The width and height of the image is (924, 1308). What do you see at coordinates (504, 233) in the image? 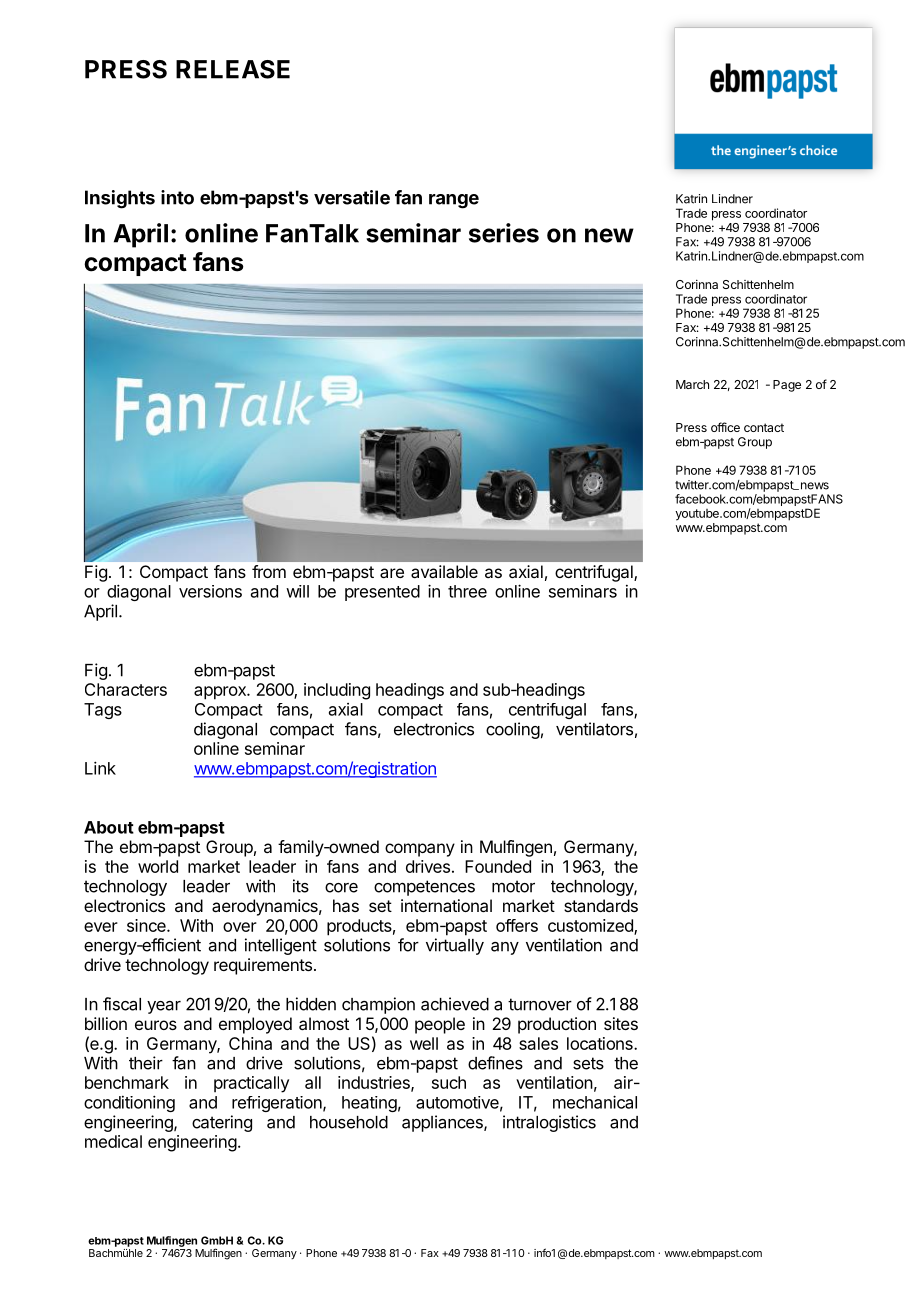
I see `series` at bounding box center [504, 233].
